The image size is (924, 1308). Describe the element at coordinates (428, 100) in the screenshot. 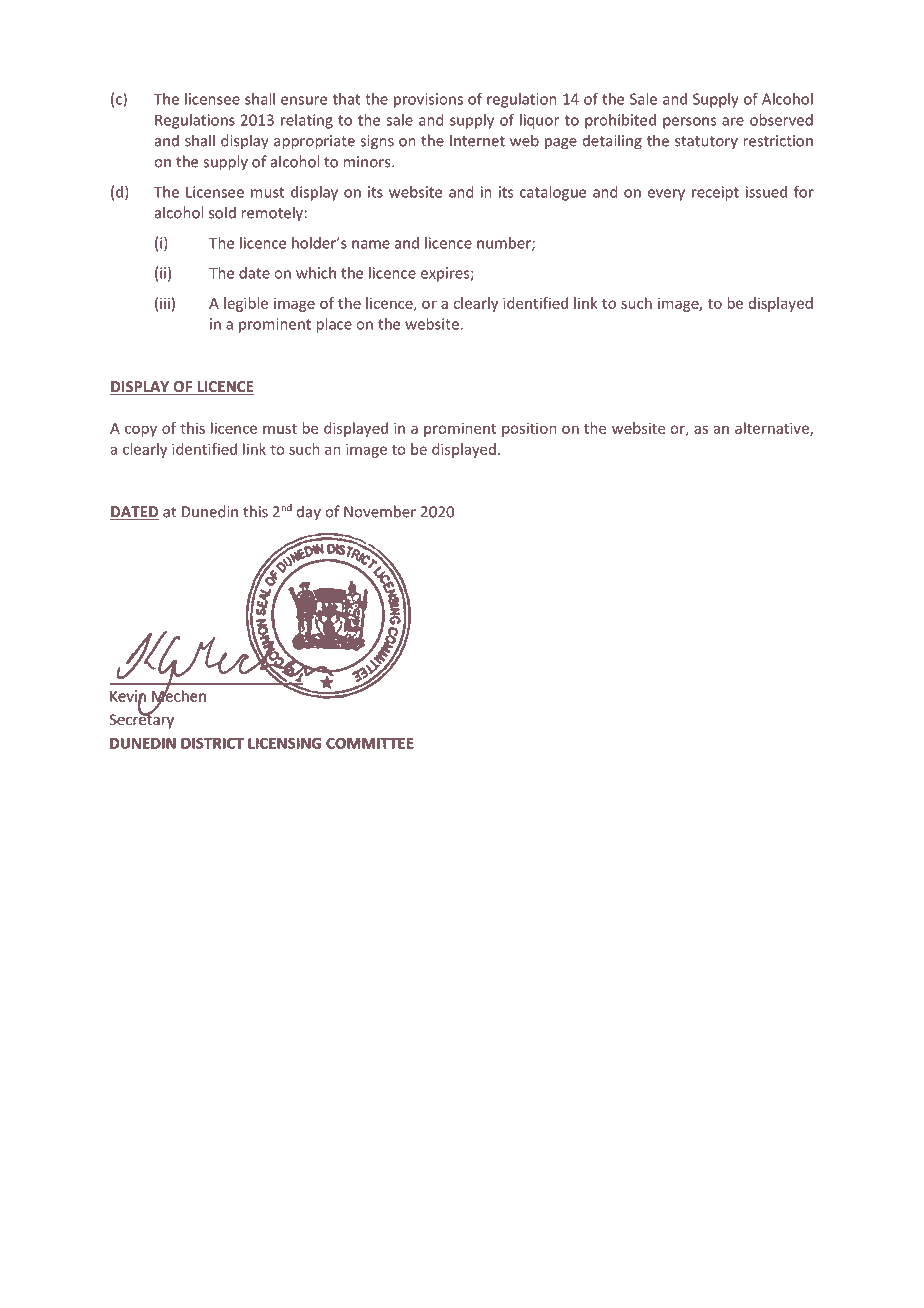

I see `provisions` at that location.
